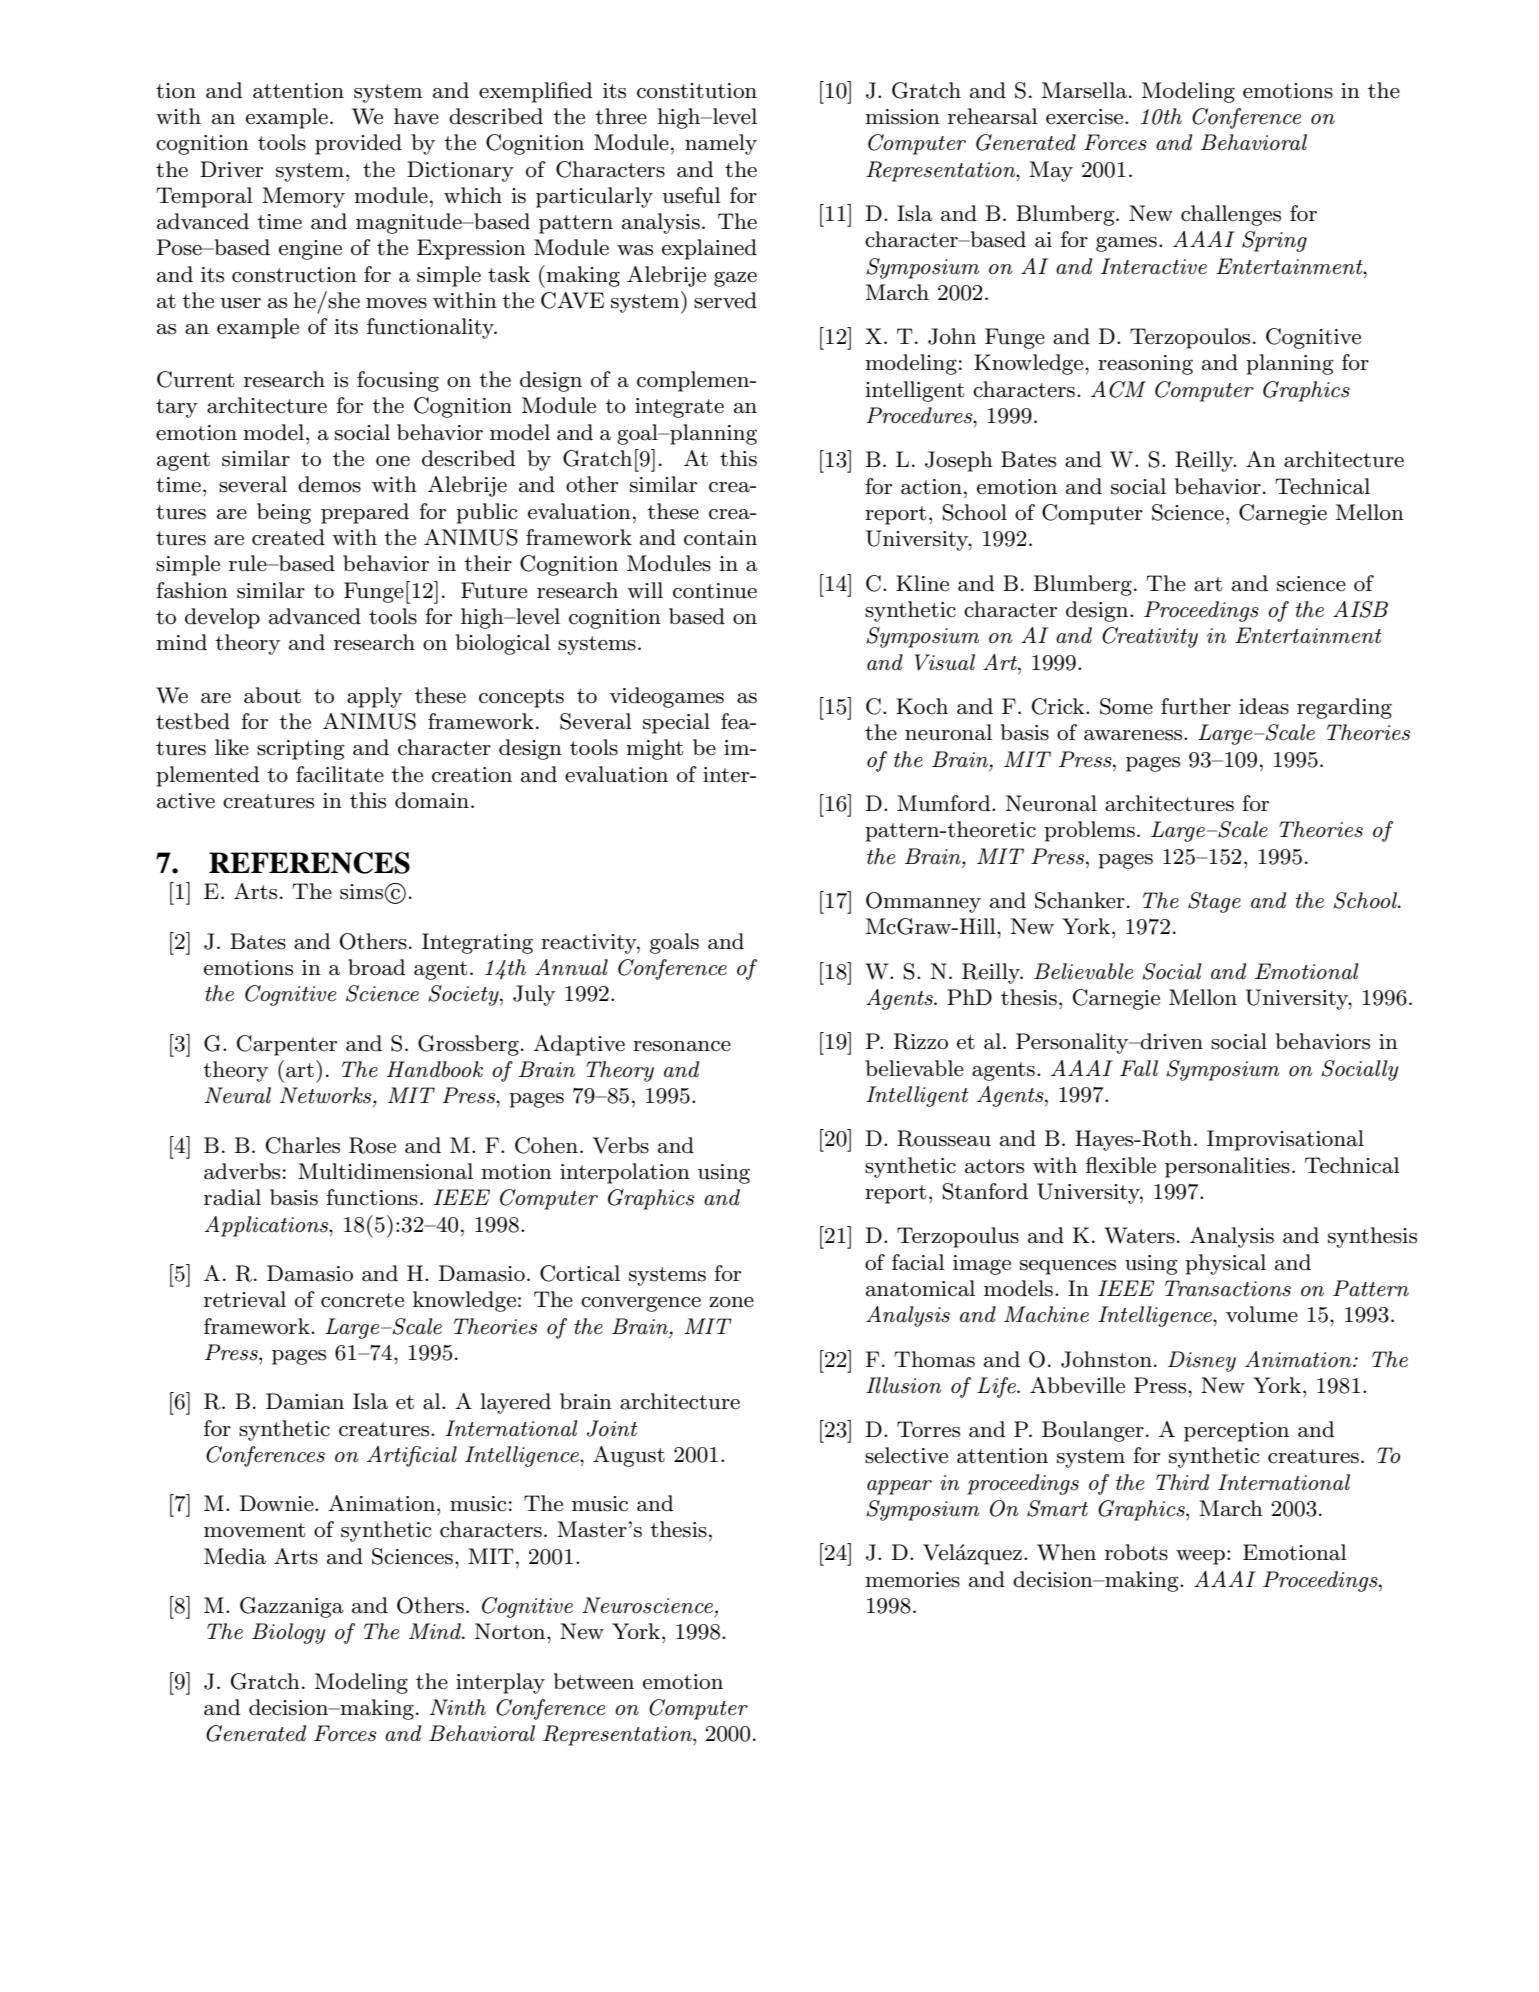 The height and width of the screenshot is (1992, 1539). I want to click on personalities, so click(1227, 1167).
